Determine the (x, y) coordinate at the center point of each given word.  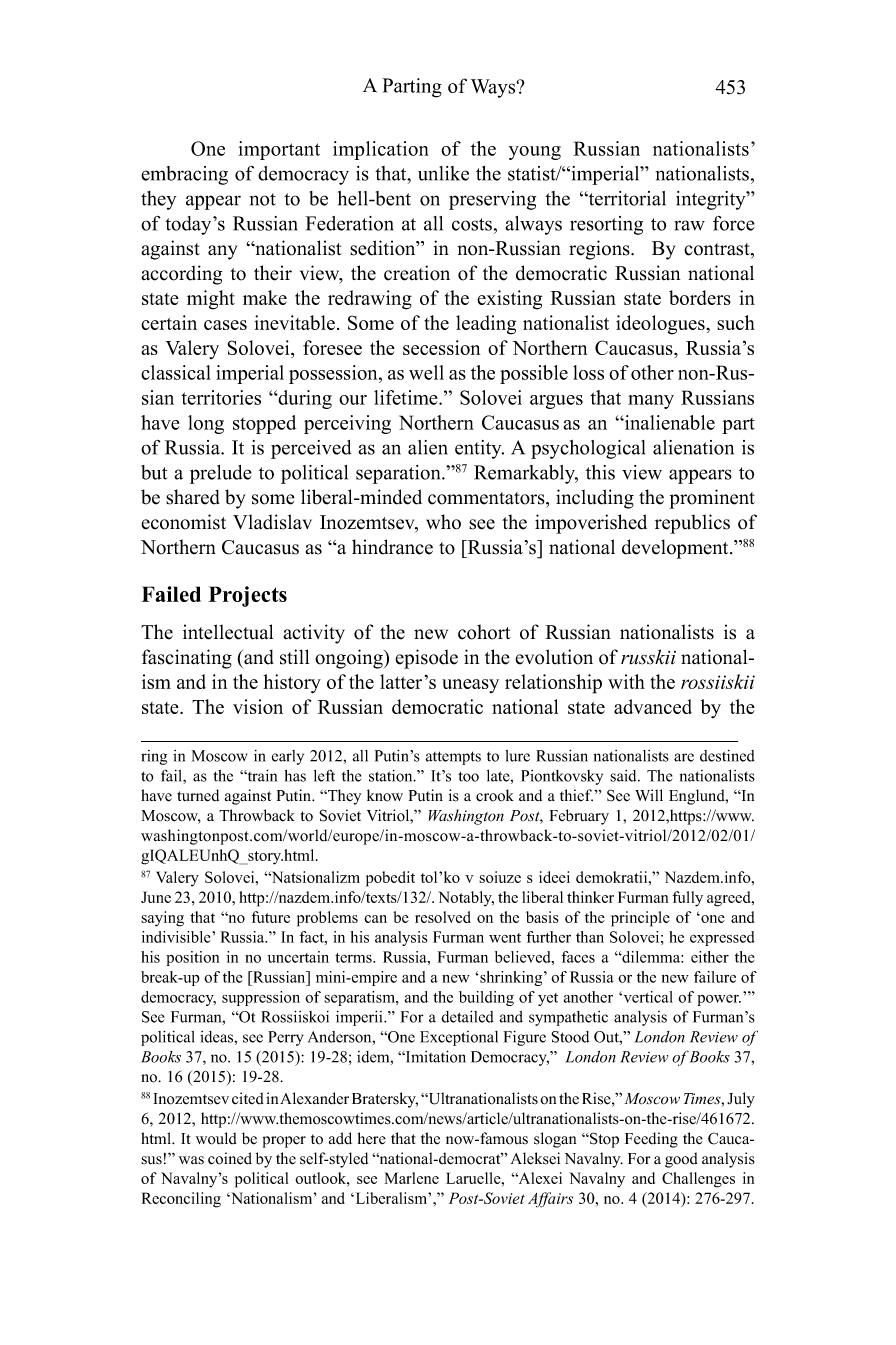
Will (649, 795)
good (681, 1160)
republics (692, 524)
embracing (184, 175)
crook (495, 795)
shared (193, 497)
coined (230, 1158)
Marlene (412, 1178)
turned (198, 795)
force (734, 223)
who (443, 522)
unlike (443, 173)
